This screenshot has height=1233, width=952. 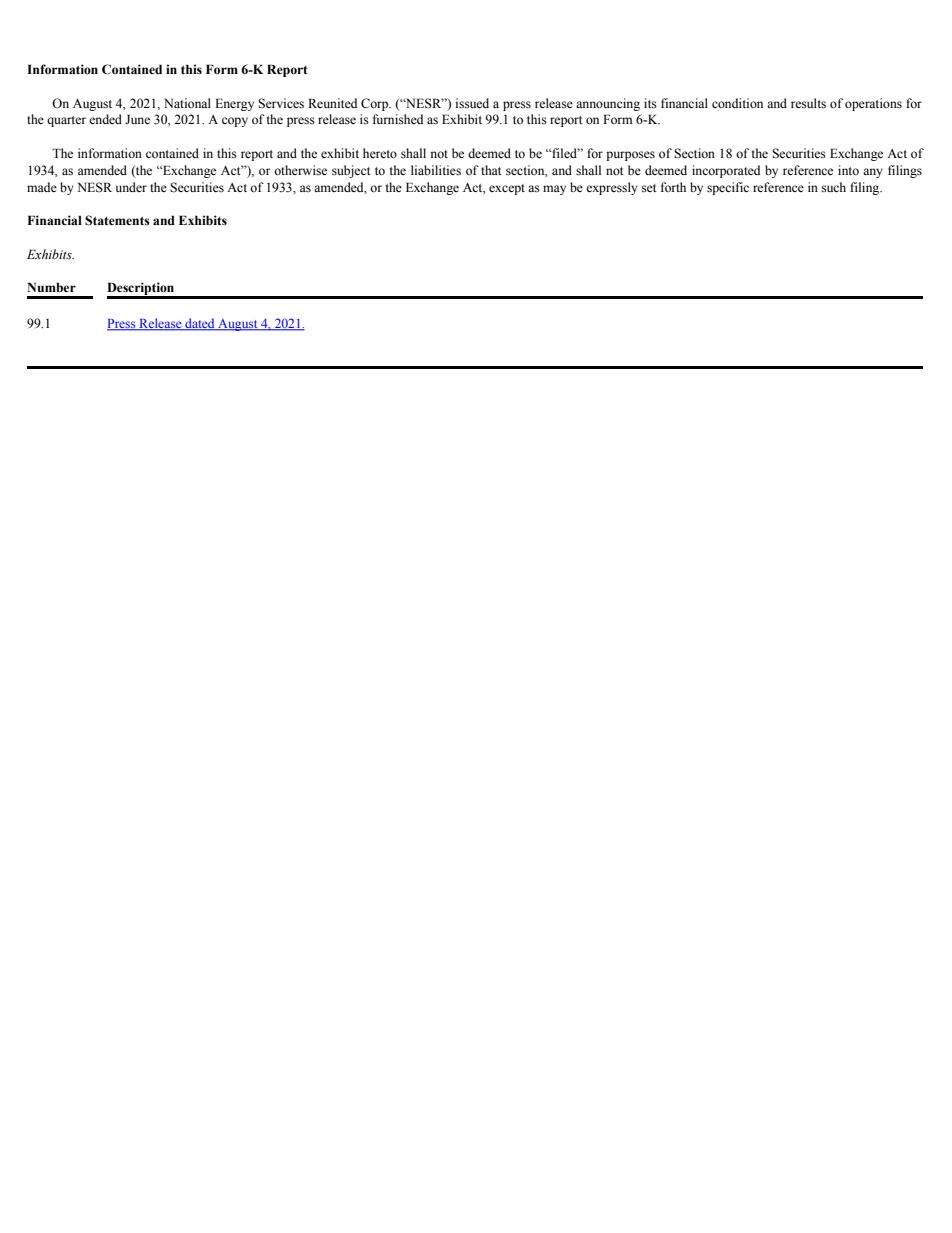 What do you see at coordinates (472, 103) in the screenshot?
I see `issued` at bounding box center [472, 103].
